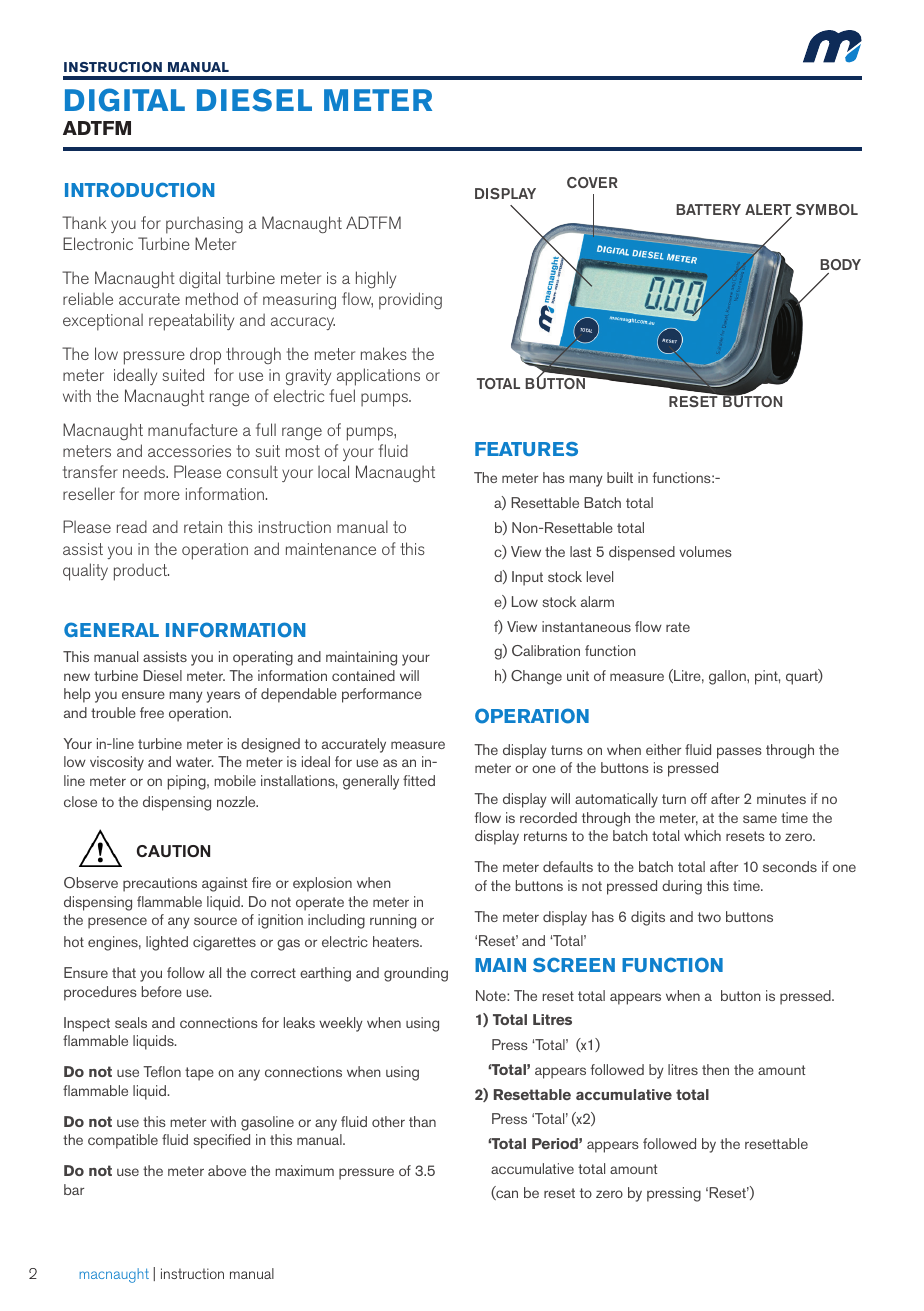 This page has width=924, height=1311. Describe the element at coordinates (204, 225) in the page. I see `purchasing` at that location.
